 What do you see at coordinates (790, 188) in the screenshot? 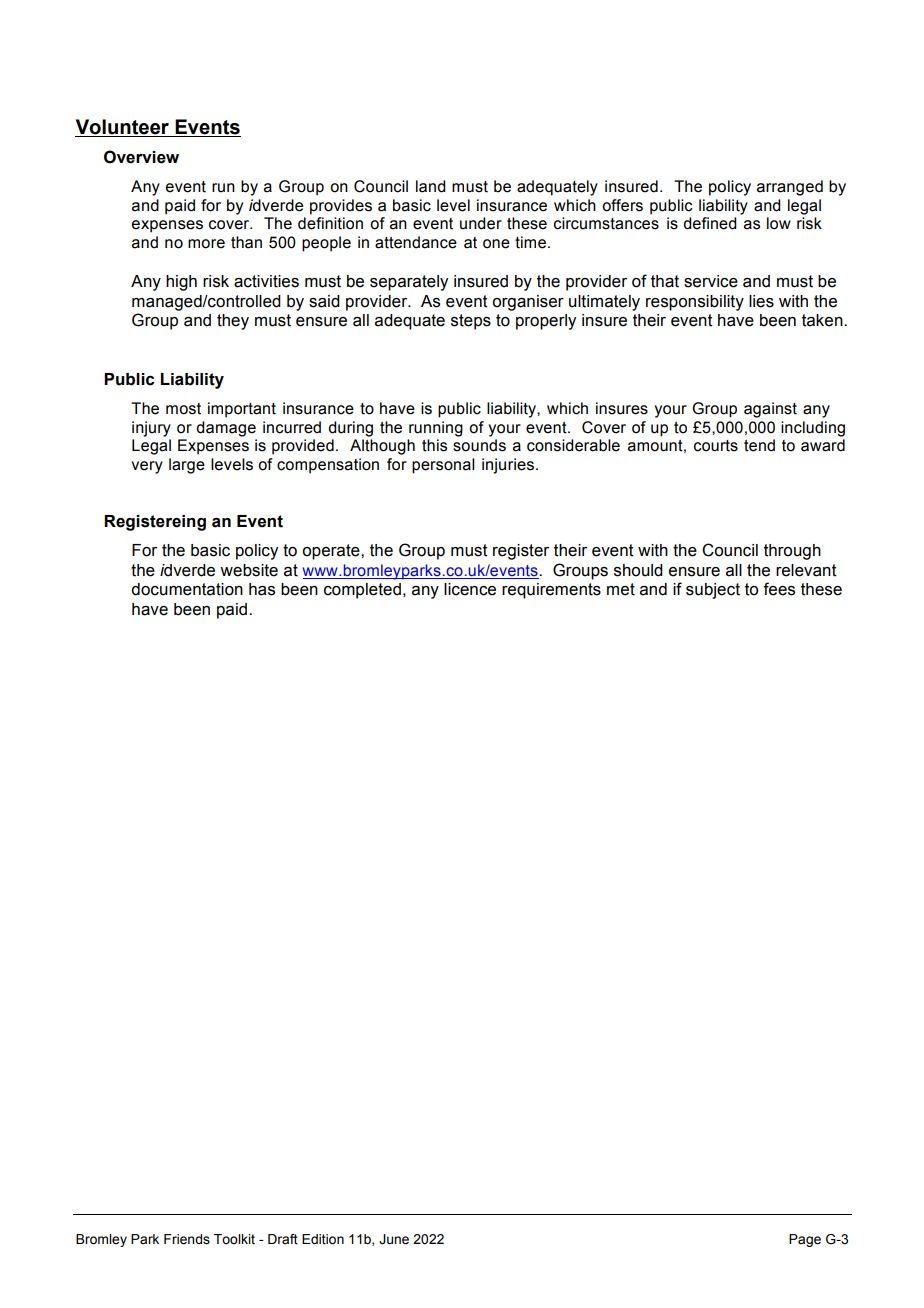
I see `arranged` at bounding box center [790, 188].
